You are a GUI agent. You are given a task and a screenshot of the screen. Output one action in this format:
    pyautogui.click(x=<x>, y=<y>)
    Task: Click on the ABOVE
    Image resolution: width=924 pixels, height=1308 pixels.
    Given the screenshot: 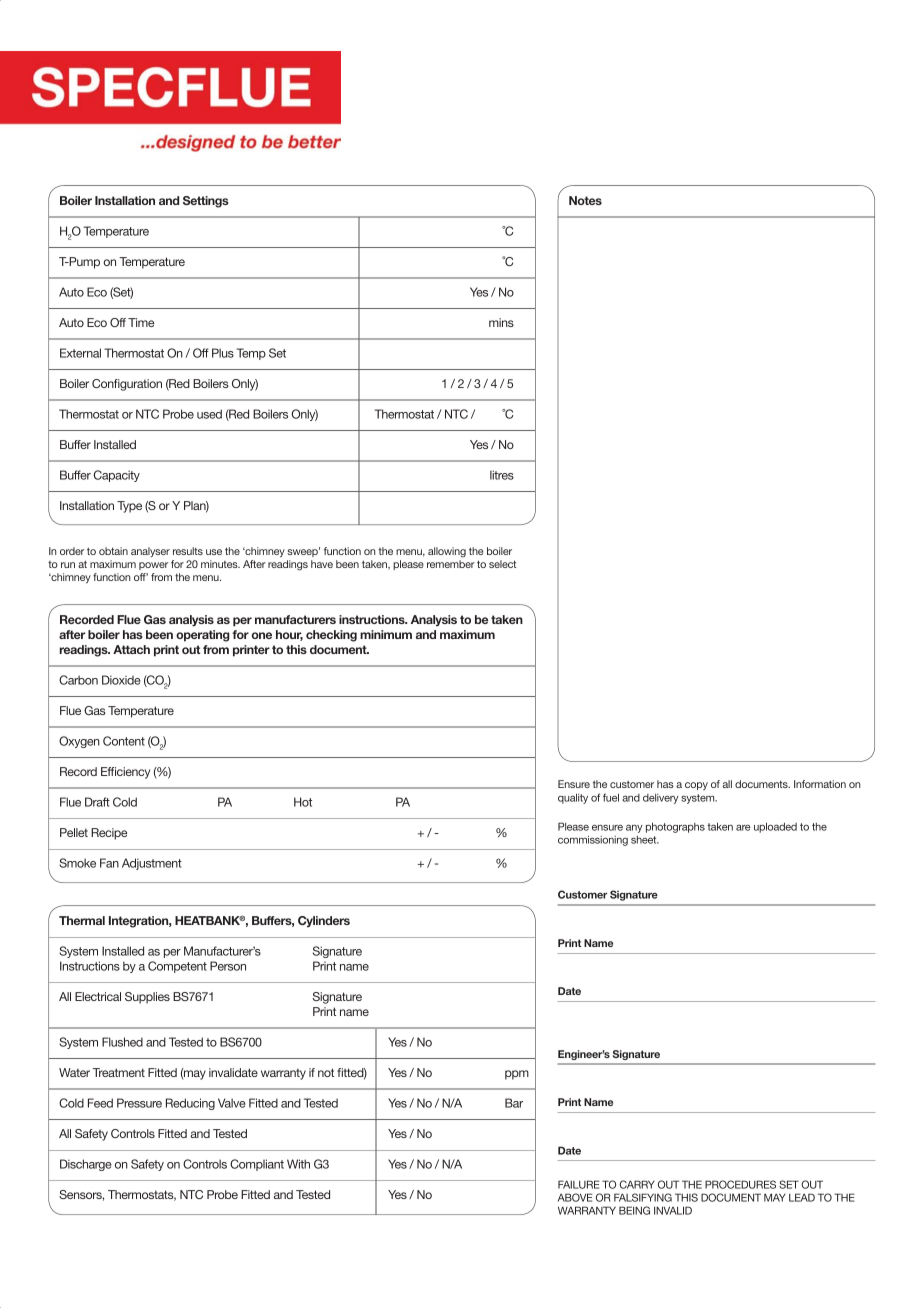 What is the action you would take?
    pyautogui.click(x=575, y=1197)
